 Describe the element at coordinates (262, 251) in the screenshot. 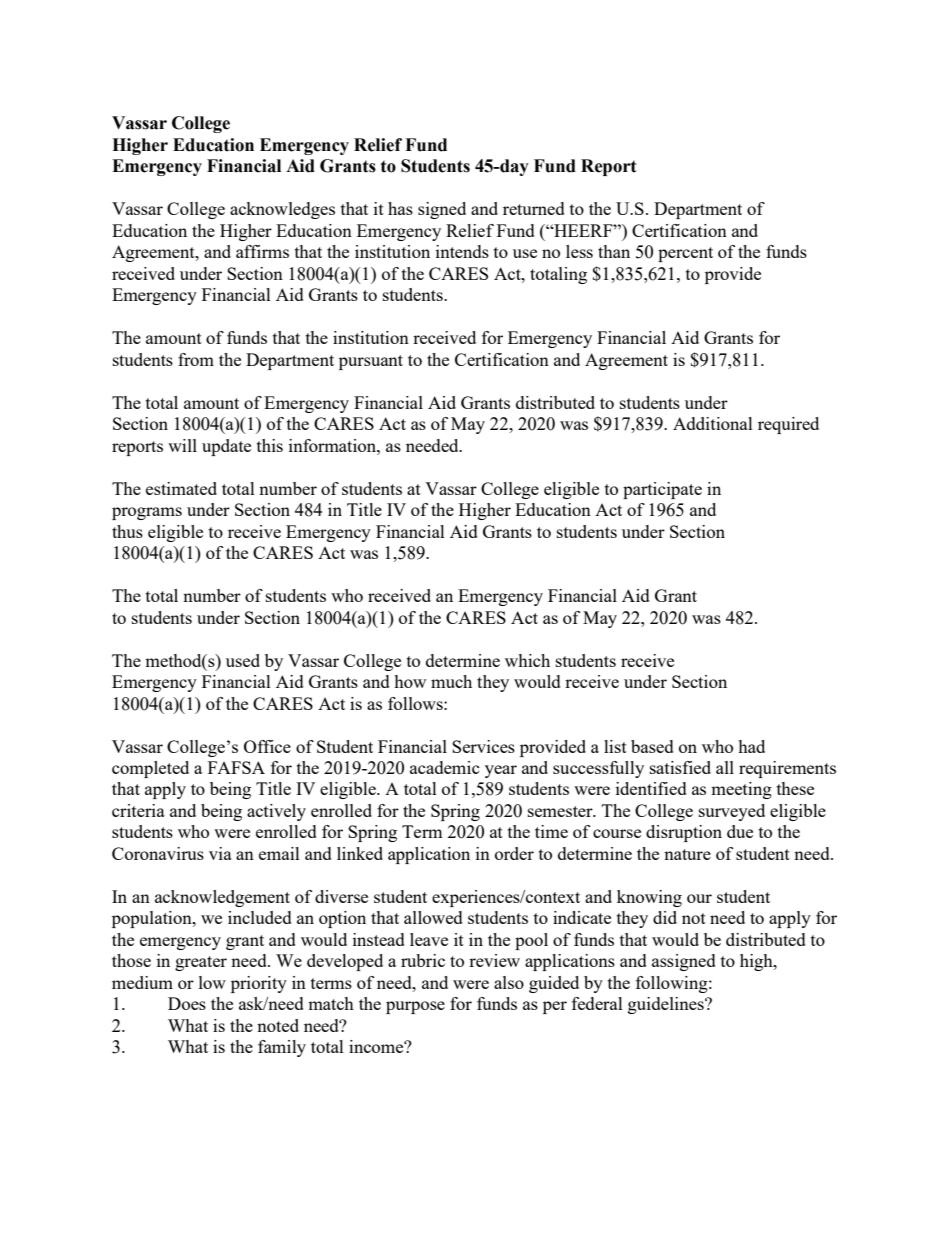

I see `affirms` at that location.
